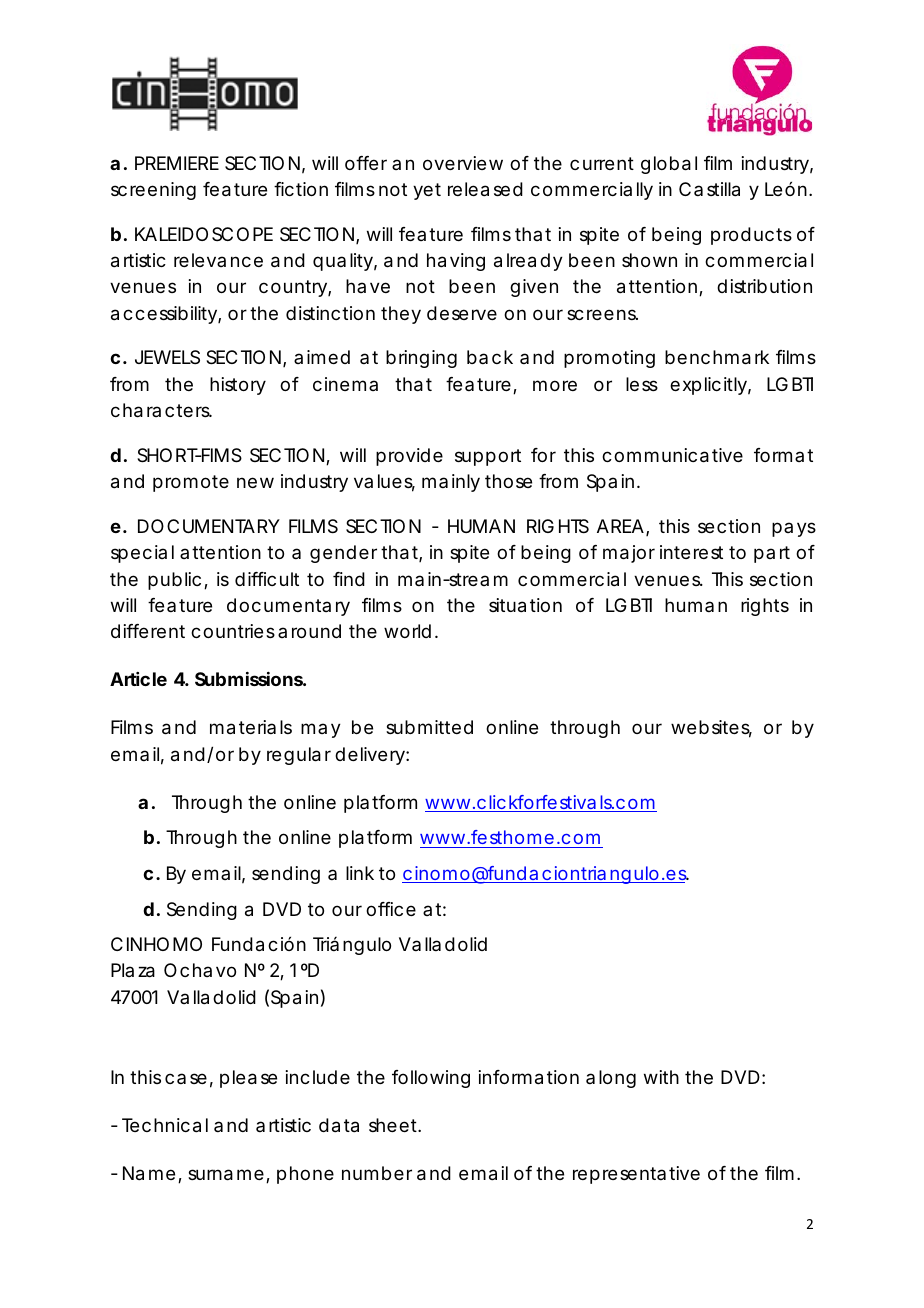 The image size is (924, 1308). What do you see at coordinates (463, 163) in the document?
I see `overview` at bounding box center [463, 163].
